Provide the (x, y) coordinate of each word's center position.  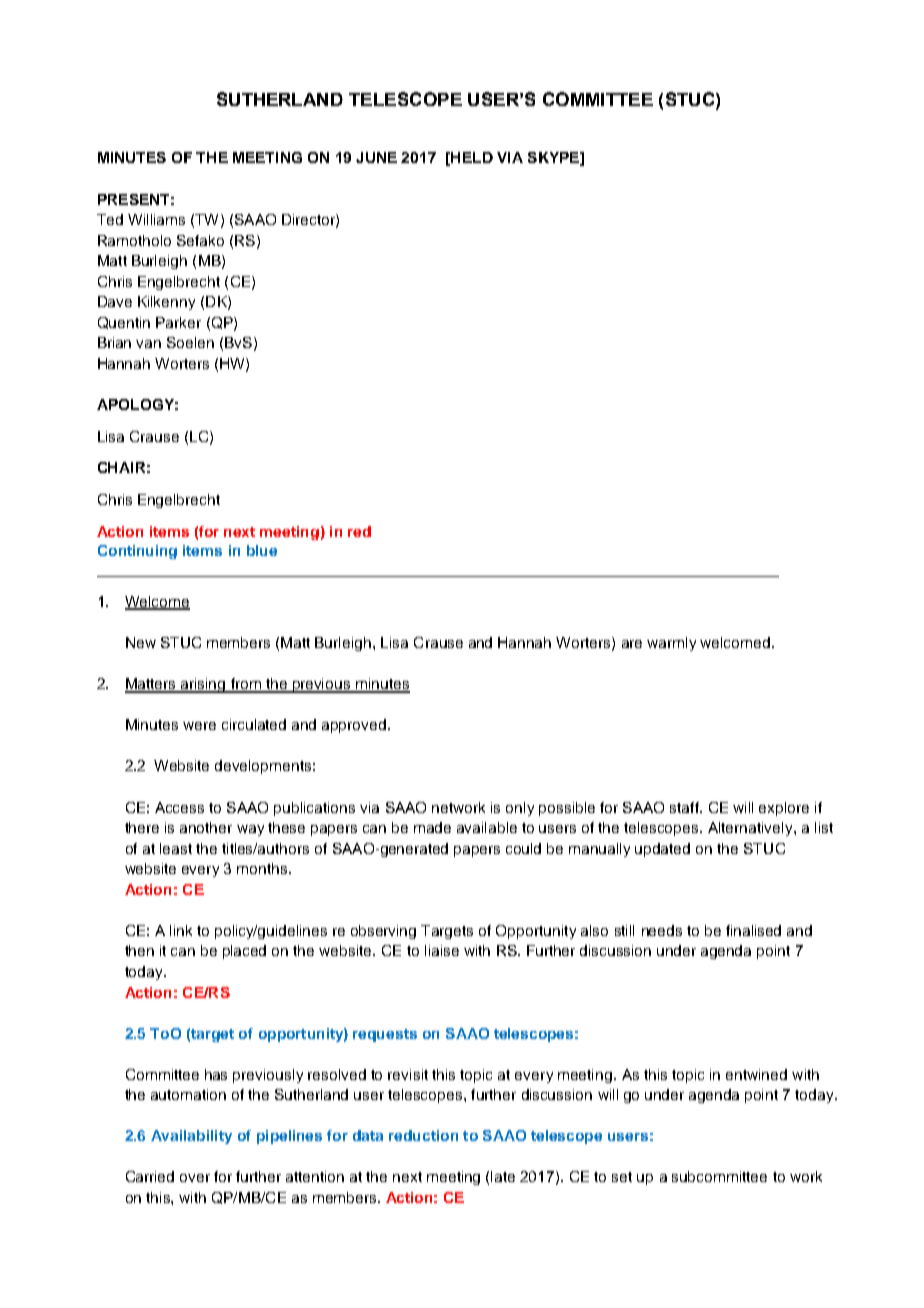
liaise (442, 950)
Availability (191, 1137)
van (148, 344)
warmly (671, 644)
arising (203, 685)
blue (262, 550)
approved (354, 726)
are (632, 644)
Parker (178, 322)
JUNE (376, 157)
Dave (115, 301)
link (181, 930)
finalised (753, 930)
